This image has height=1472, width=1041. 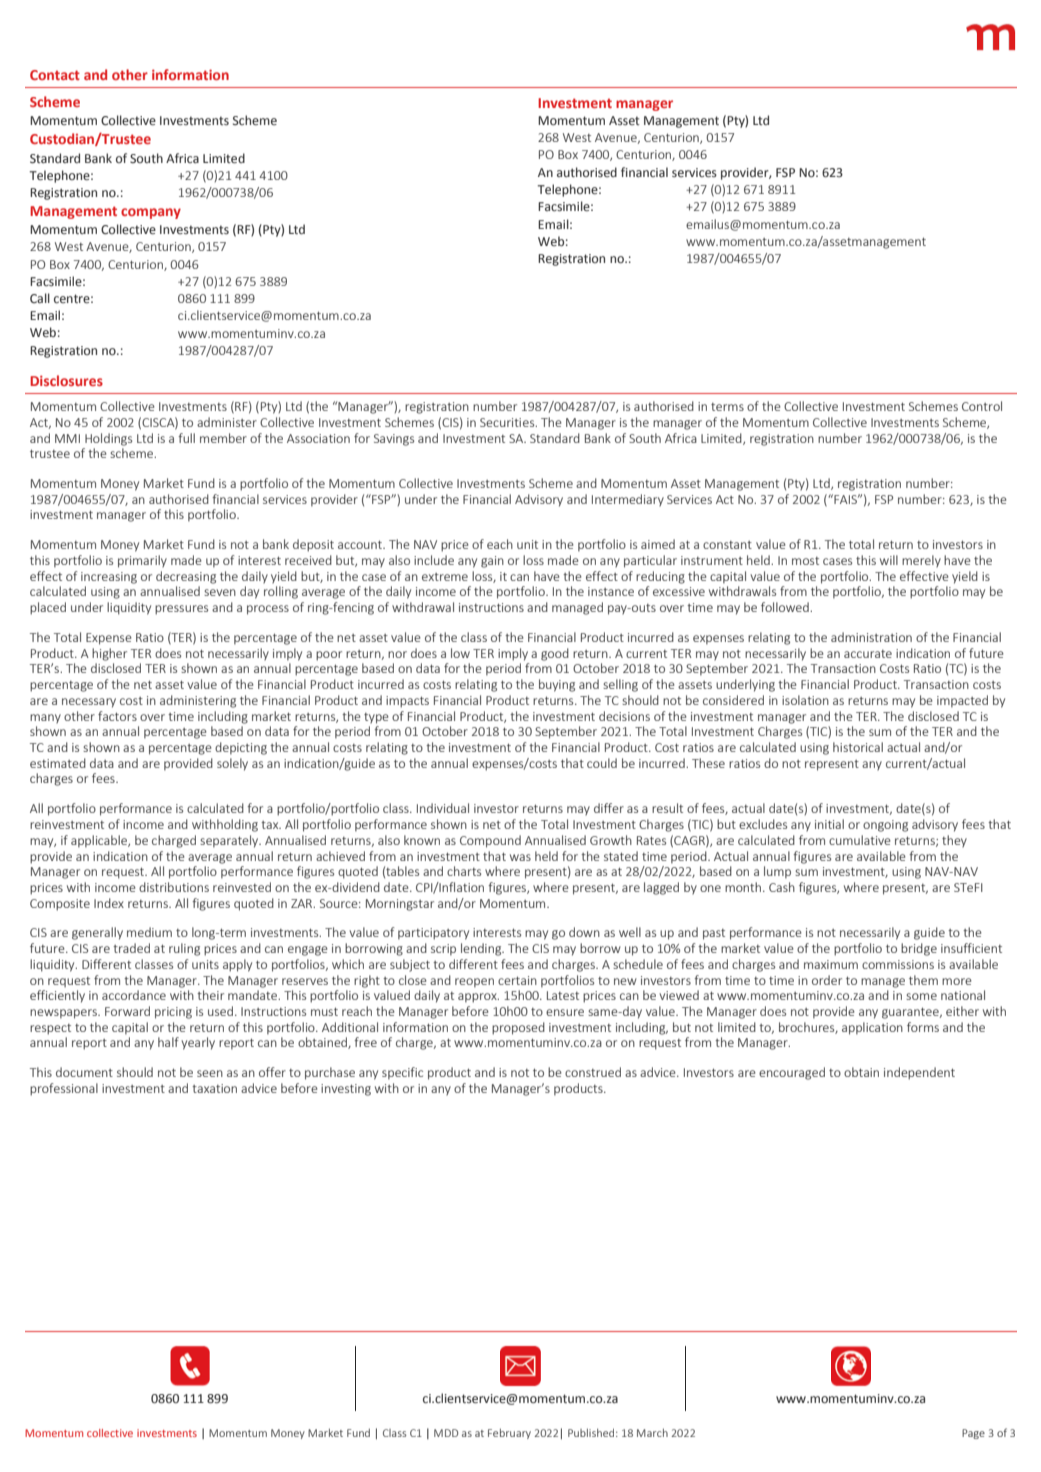 What do you see at coordinates (509, 1434) in the image?
I see `February` at bounding box center [509, 1434].
